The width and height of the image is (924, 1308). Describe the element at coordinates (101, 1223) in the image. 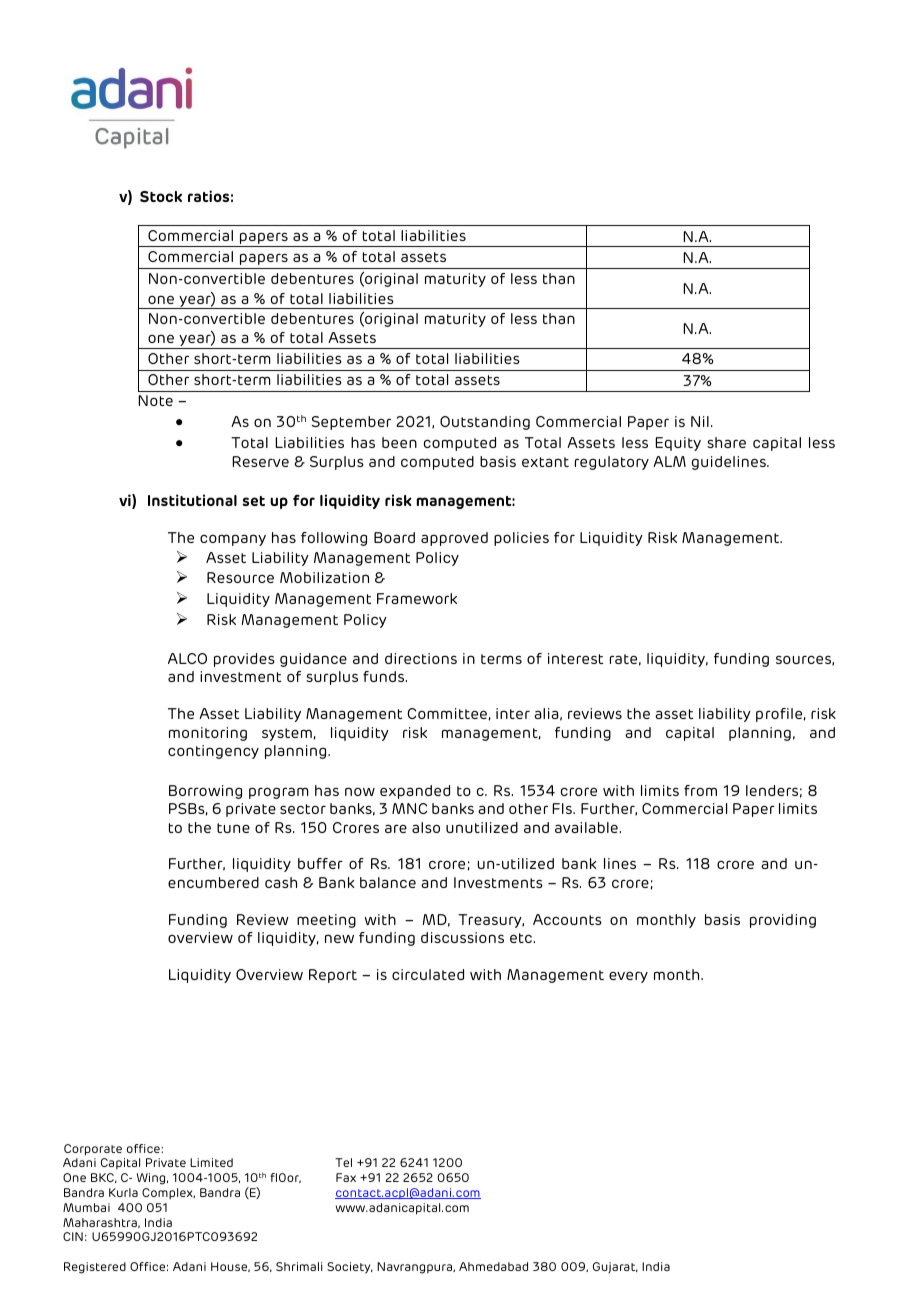

I see `Maharashtra` at that location.
